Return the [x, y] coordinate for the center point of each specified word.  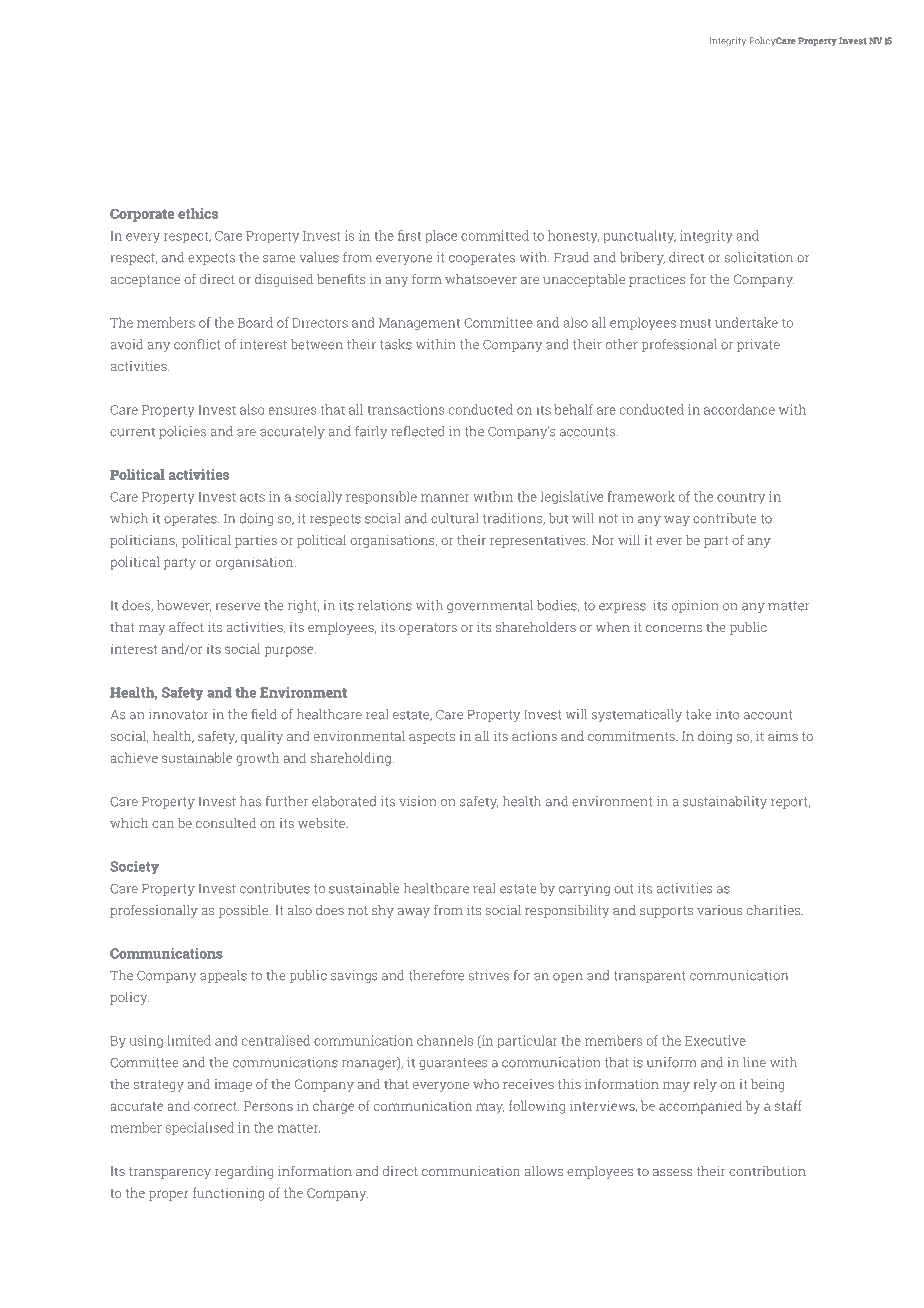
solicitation [759, 257]
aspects [432, 738]
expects [211, 259]
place [441, 236]
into [728, 714]
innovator [179, 714]
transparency [170, 1173]
